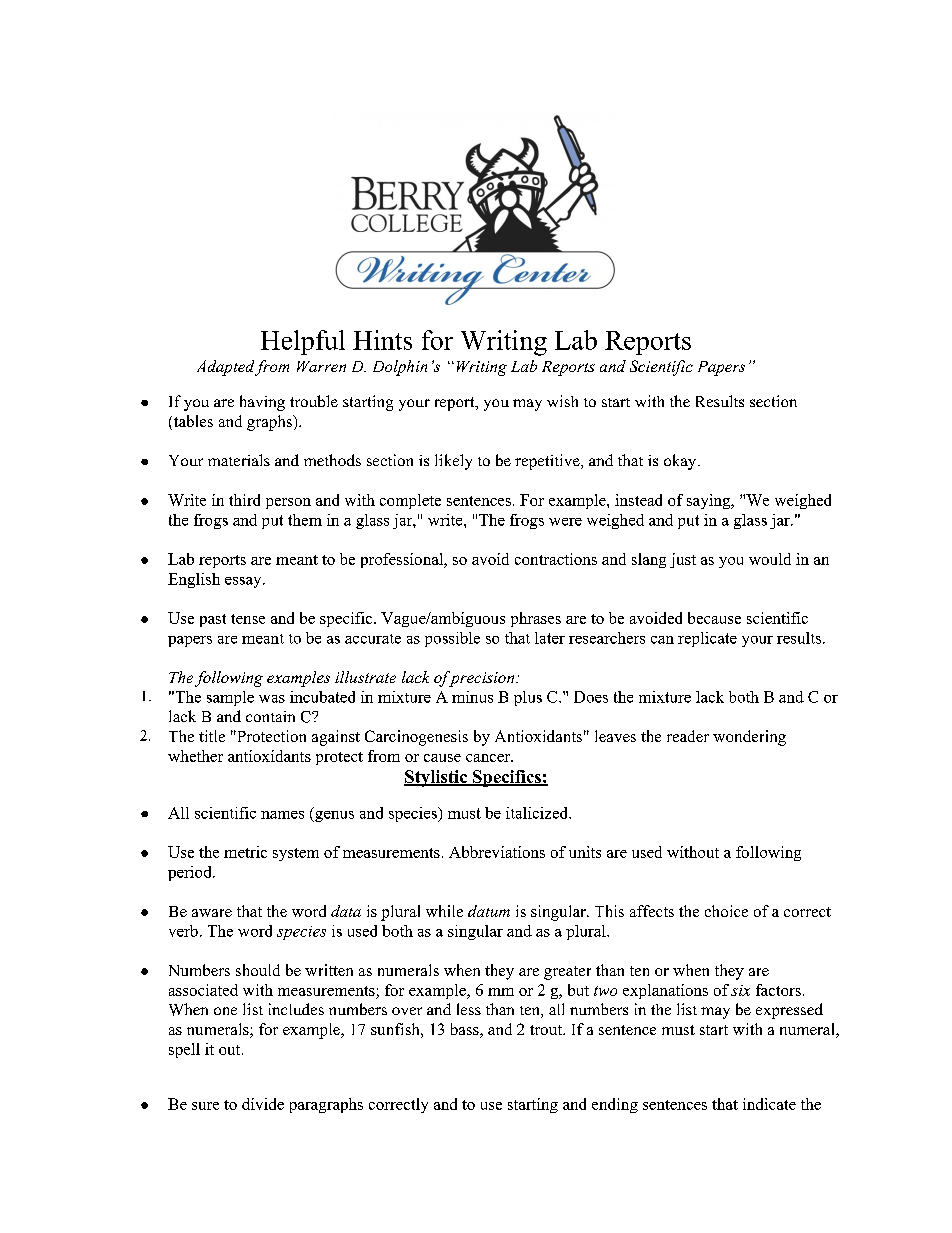 The width and height of the screenshot is (952, 1233). What do you see at coordinates (726, 911) in the screenshot?
I see `choice` at bounding box center [726, 911].
